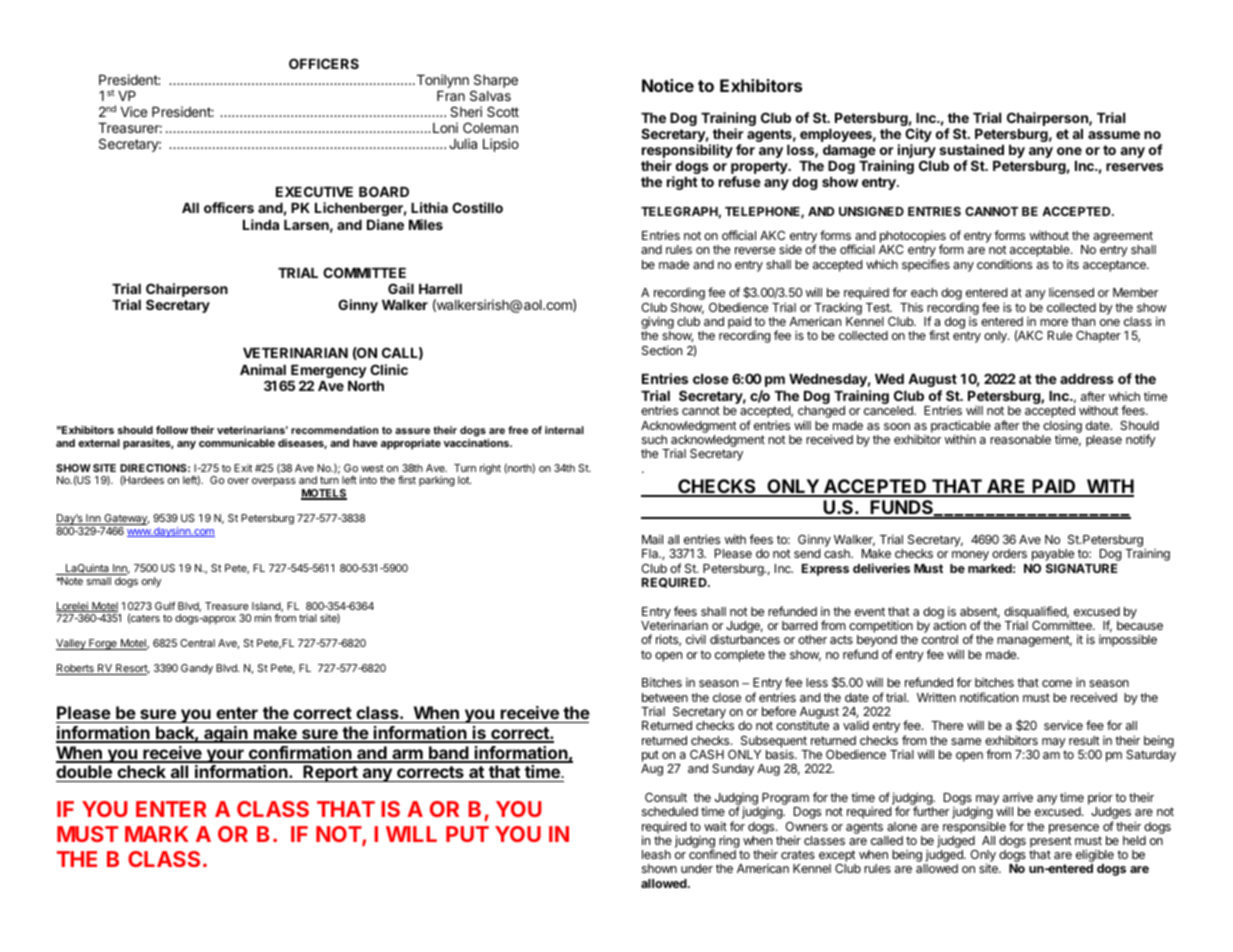  What do you see at coordinates (668, 85) in the document?
I see `Notice` at bounding box center [668, 85].
